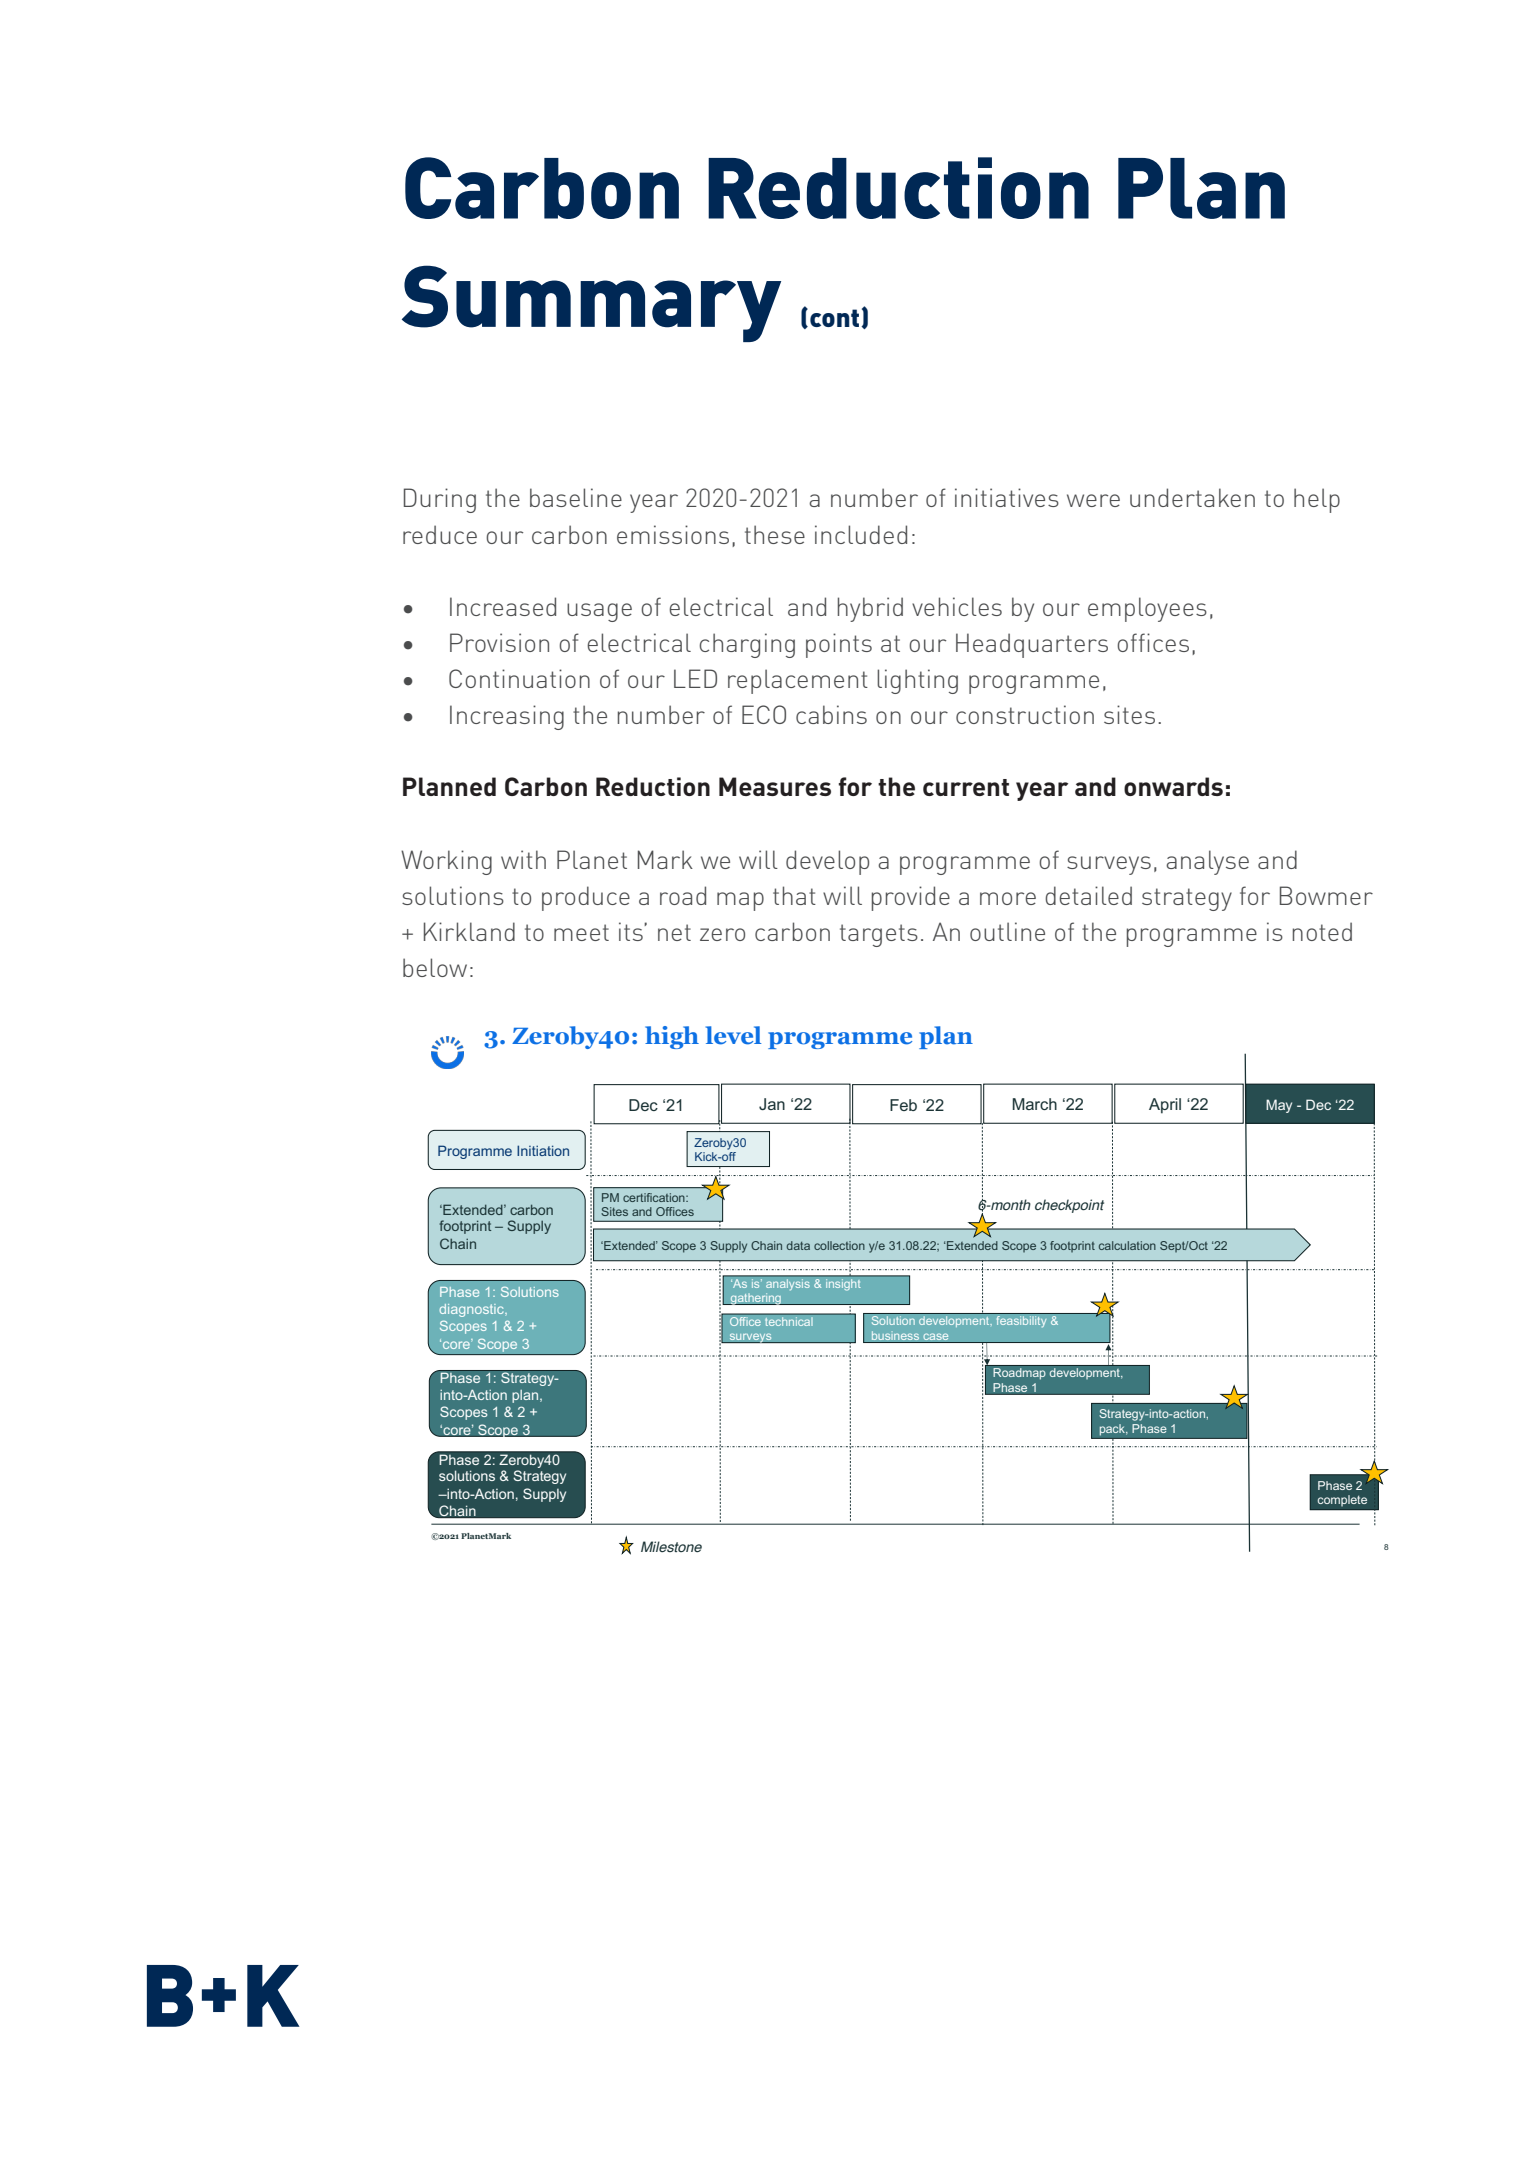 This screenshot has width=1536, height=2172. I want to click on Increased, so click(503, 606).
